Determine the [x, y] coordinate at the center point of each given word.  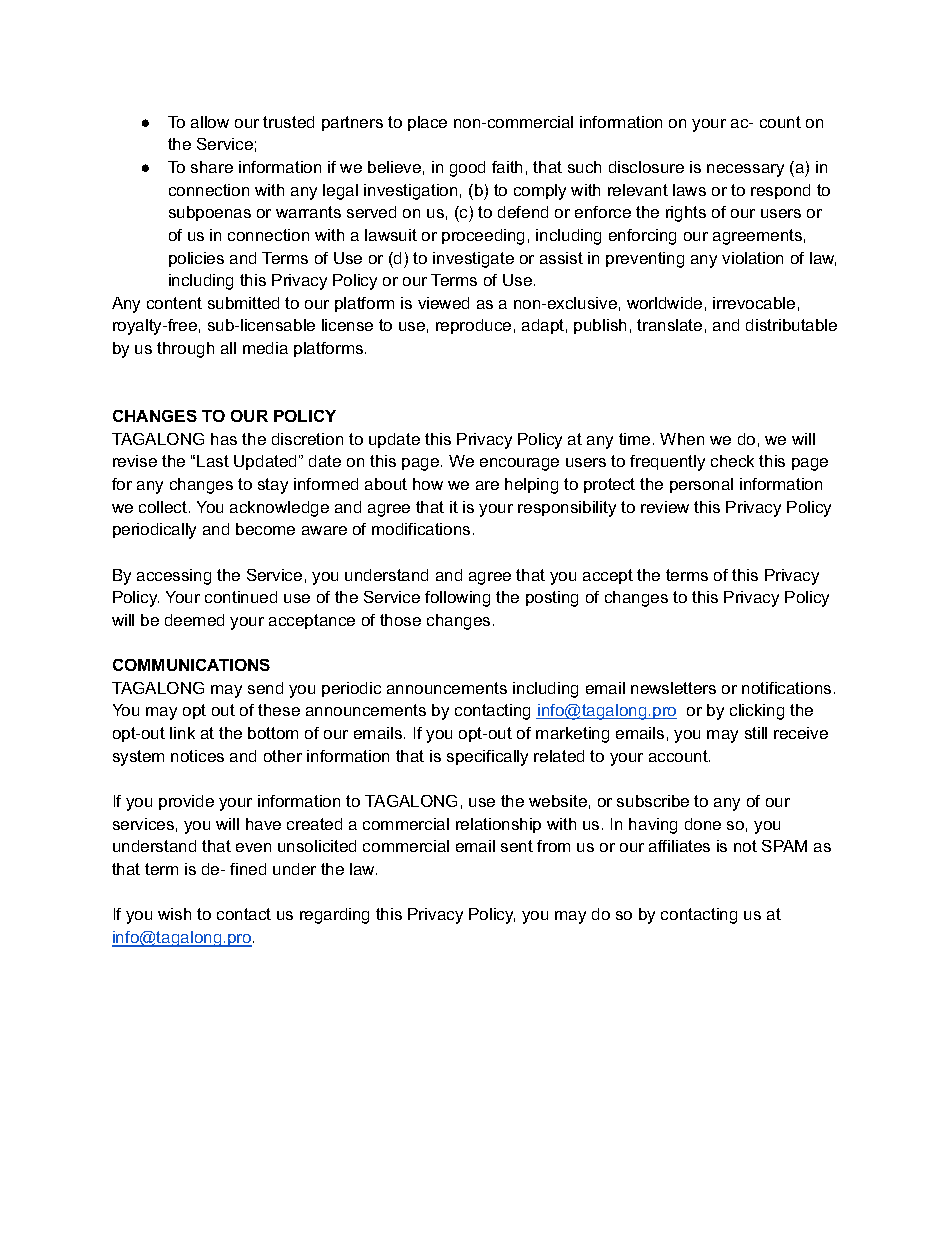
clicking [757, 712]
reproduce [473, 326]
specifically [487, 758]
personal [701, 485]
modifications [421, 529]
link [182, 733]
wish [174, 914]
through [185, 350]
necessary [745, 170]
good [467, 169]
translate [669, 325]
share [212, 167]
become [265, 529]
